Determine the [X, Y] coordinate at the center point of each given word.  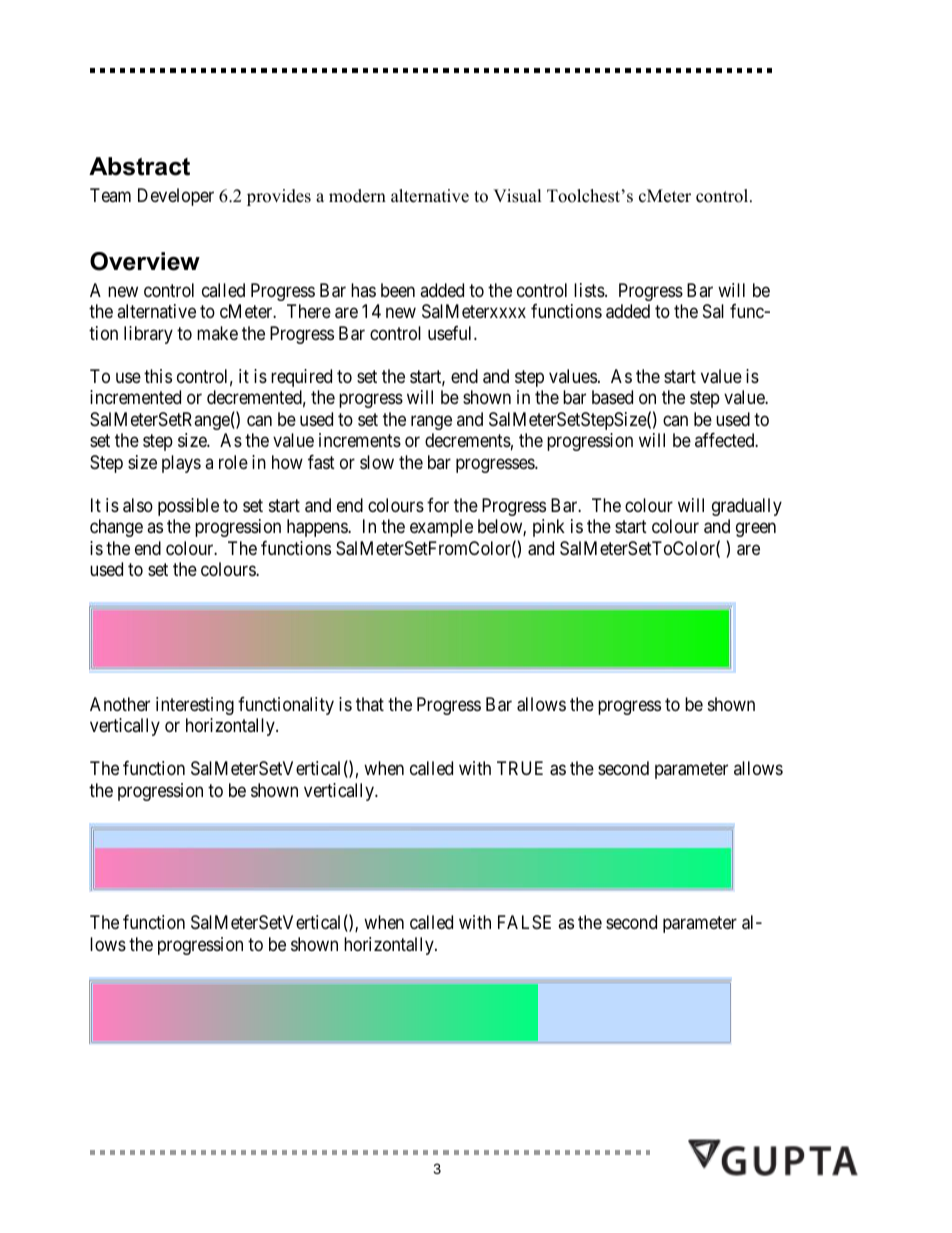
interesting [195, 706]
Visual [517, 196]
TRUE [520, 768]
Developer [176, 197]
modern [357, 196]
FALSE [524, 922]
